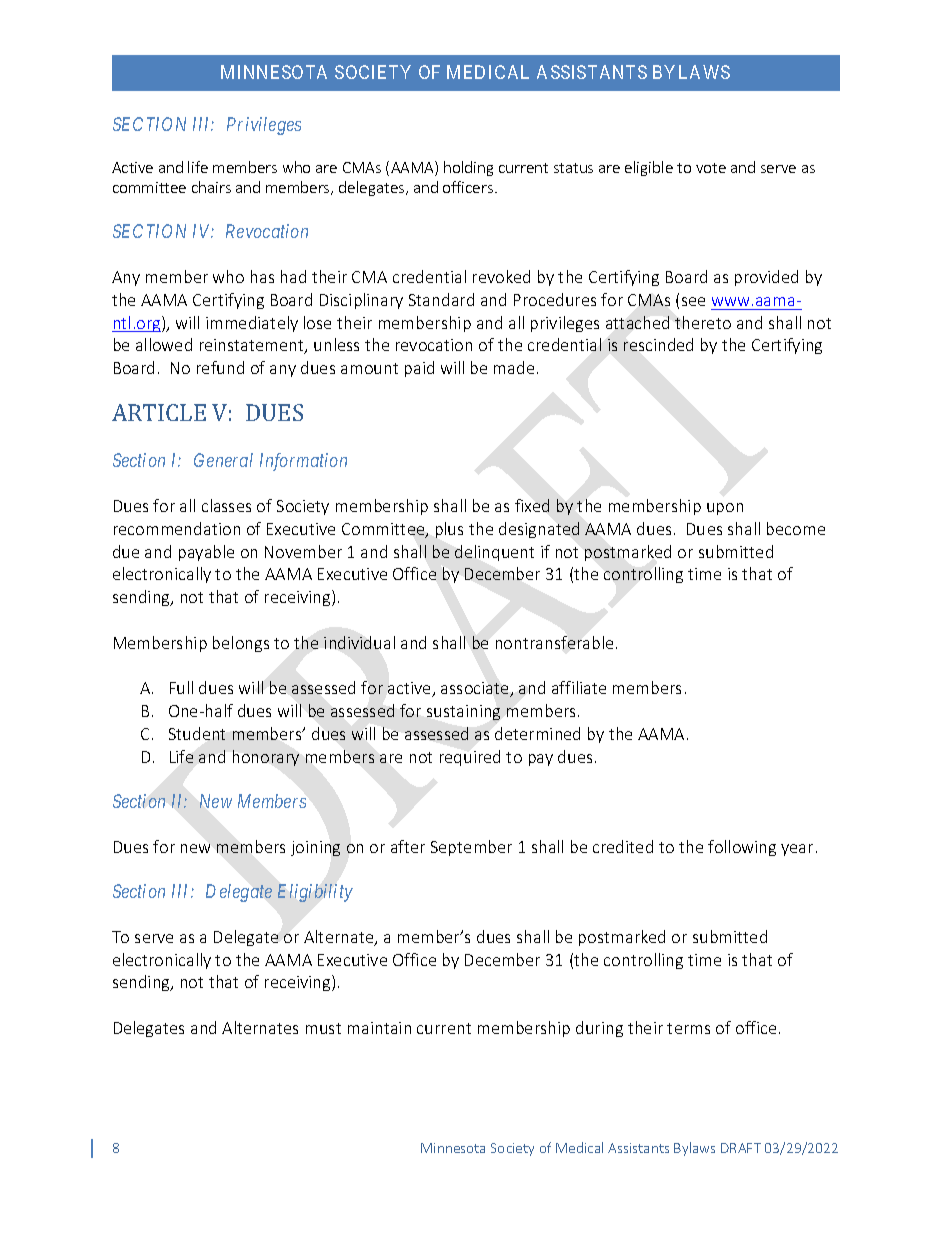  I want to click on DRAFT, so click(741, 1148).
